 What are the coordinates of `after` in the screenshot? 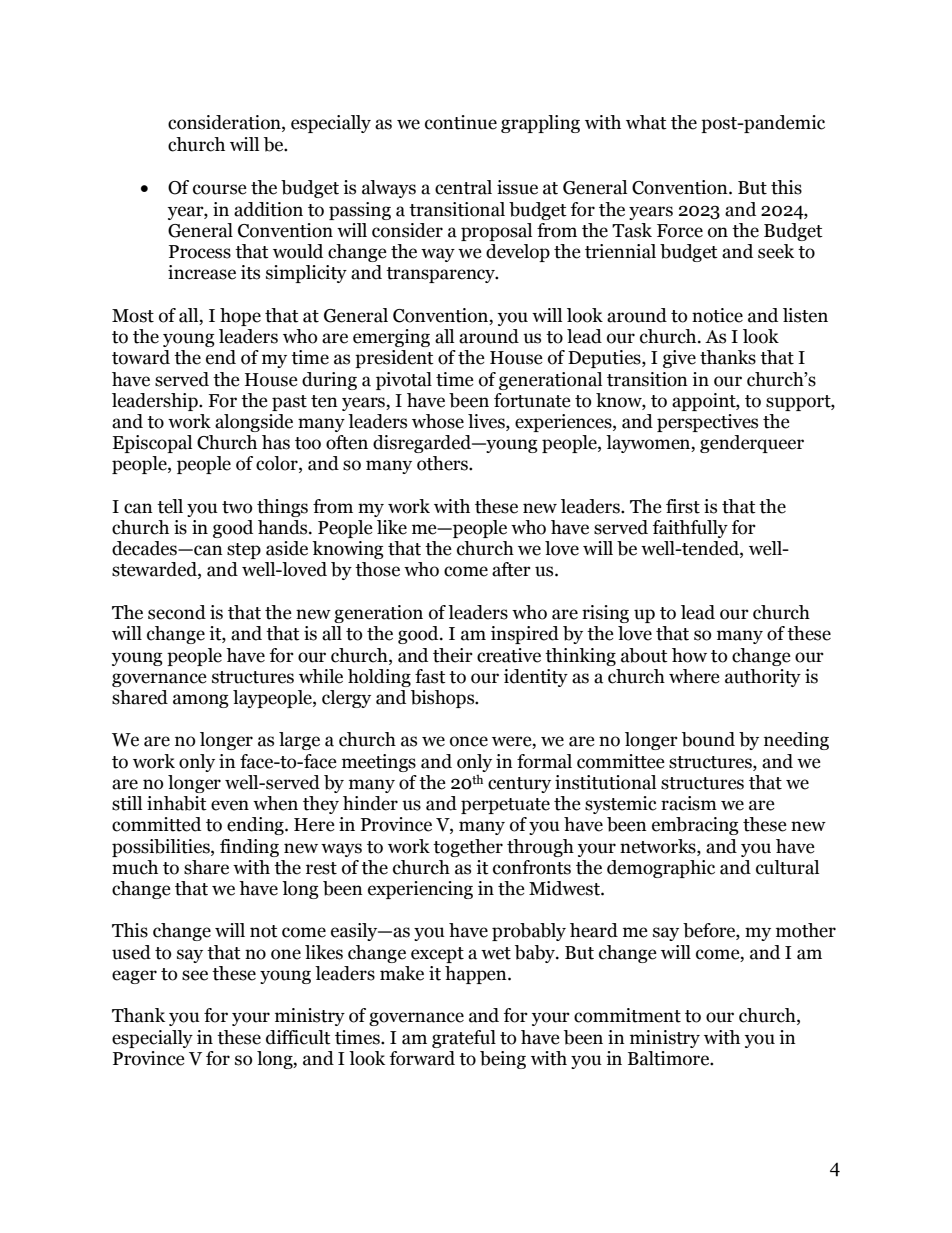 It's located at (511, 569).
